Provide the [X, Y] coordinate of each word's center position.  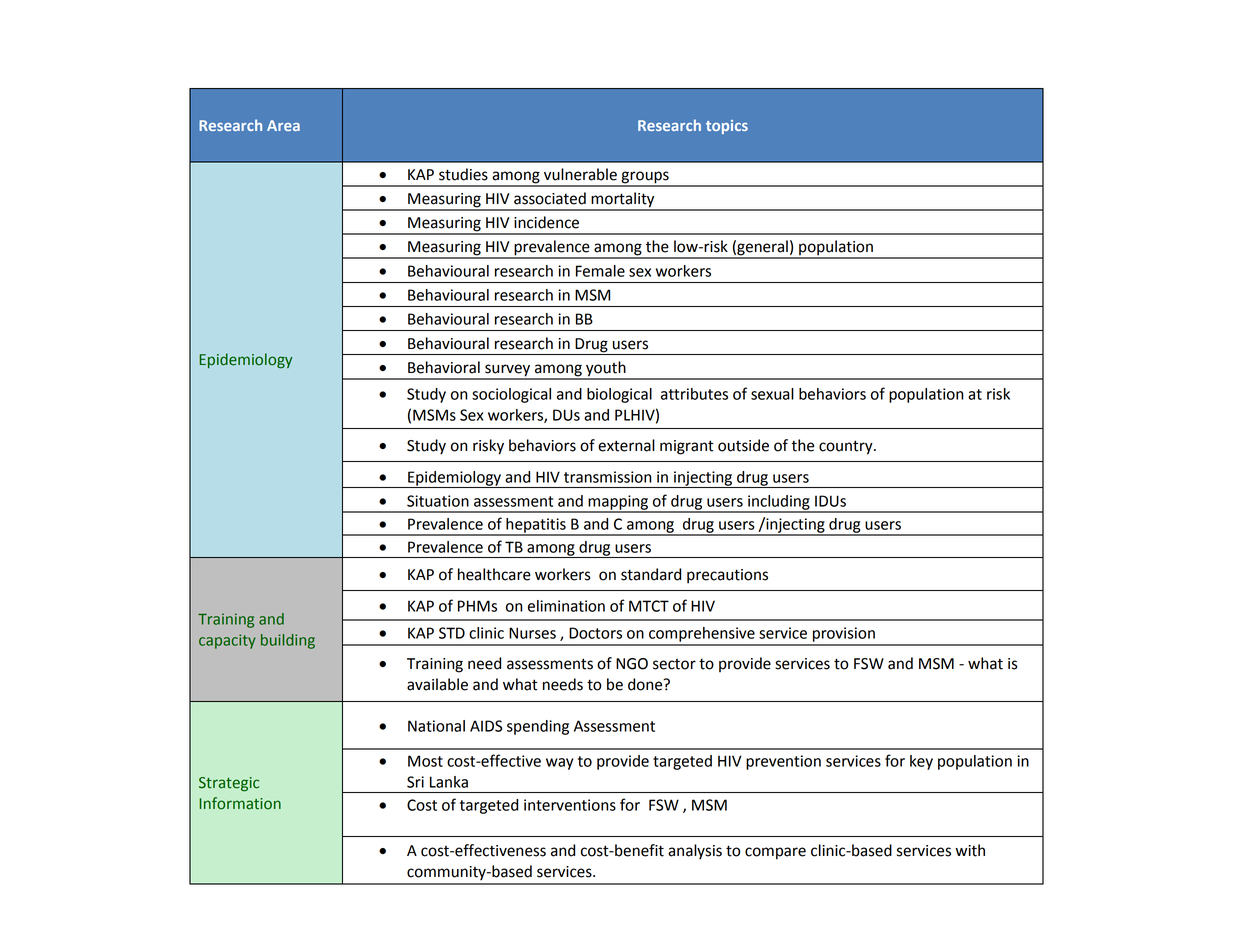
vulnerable [580, 174]
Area [283, 125]
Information [240, 803]
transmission [608, 477]
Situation [438, 501]
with [970, 850]
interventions [570, 805]
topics [727, 127]
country [847, 447]
